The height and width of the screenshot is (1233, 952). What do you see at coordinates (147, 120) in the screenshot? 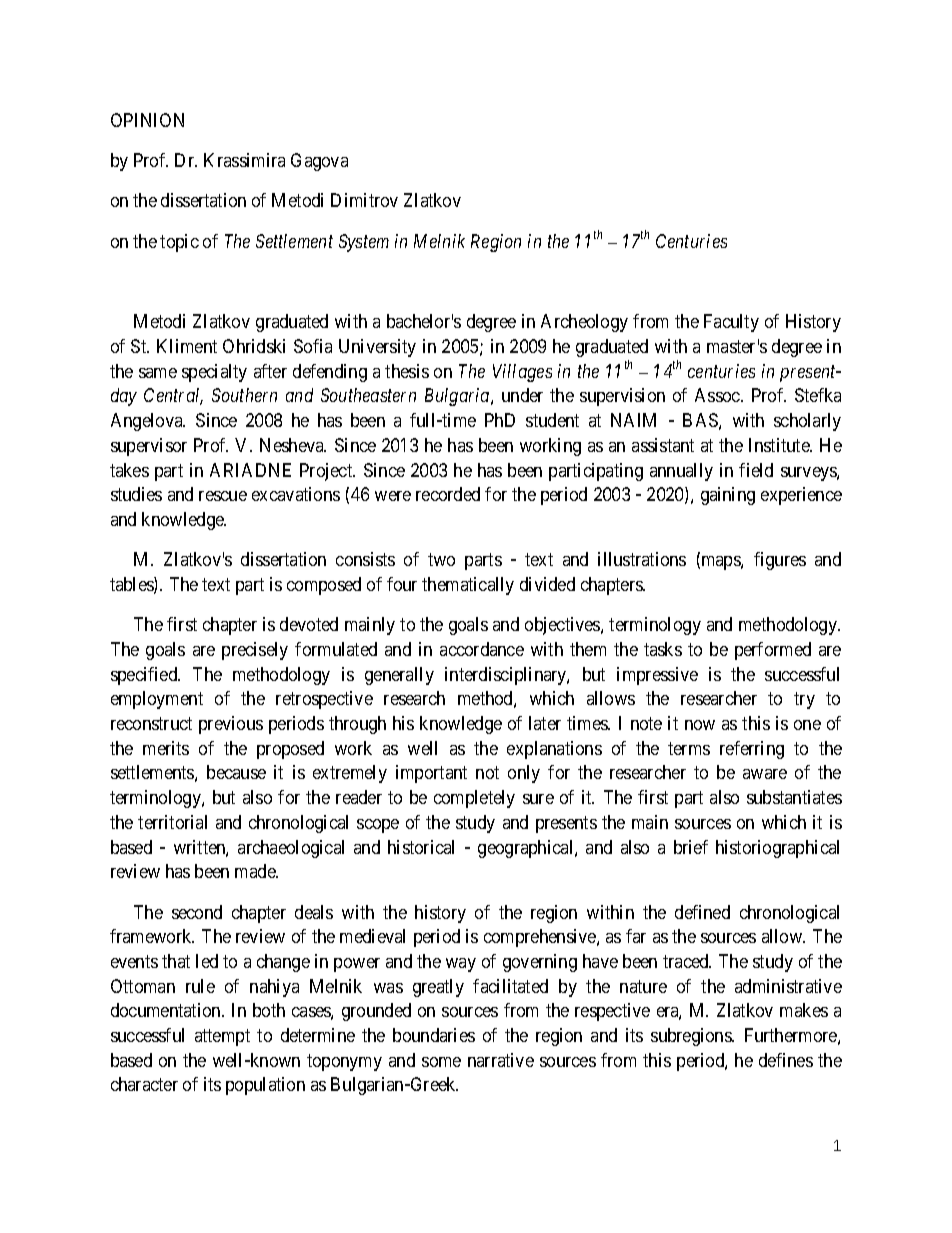
I see `OPINION` at bounding box center [147, 120].
